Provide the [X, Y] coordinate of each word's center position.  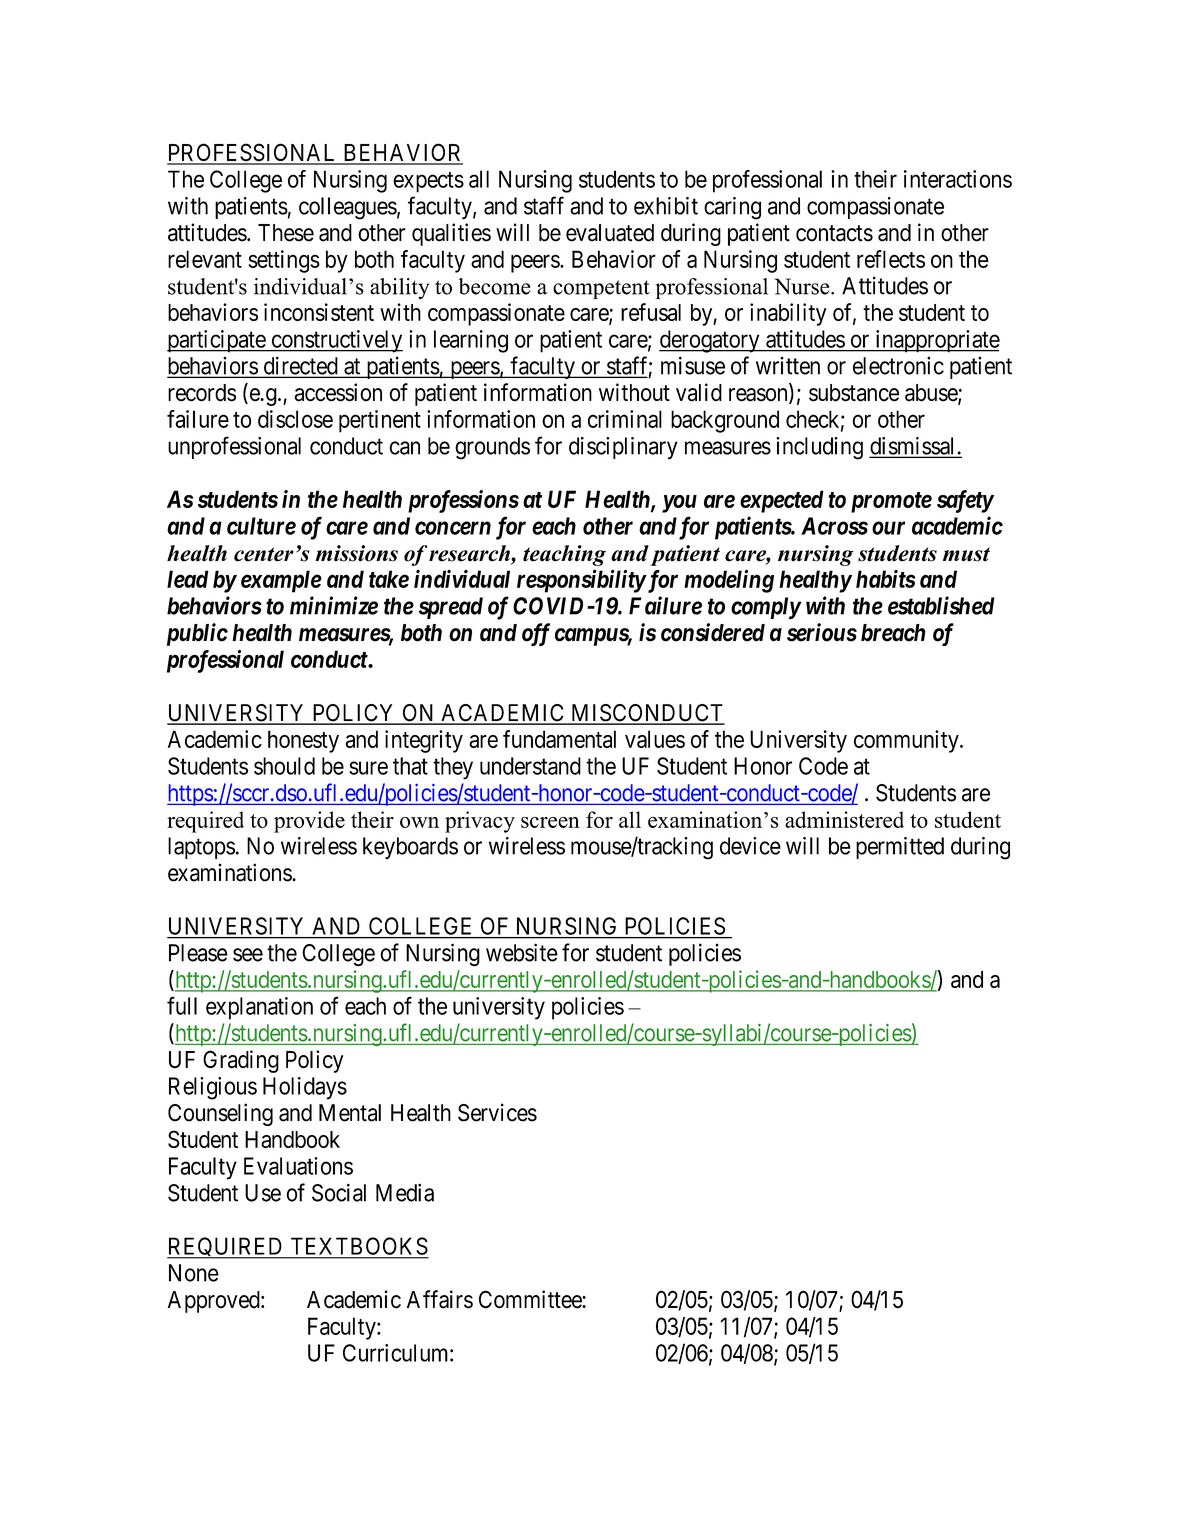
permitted [900, 848]
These [286, 233]
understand [530, 766]
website [522, 952]
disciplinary [623, 448]
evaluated [610, 233]
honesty [303, 741]
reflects [891, 259]
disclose [295, 419]
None [194, 1273]
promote [891, 502]
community [907, 741]
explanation [259, 1008]
